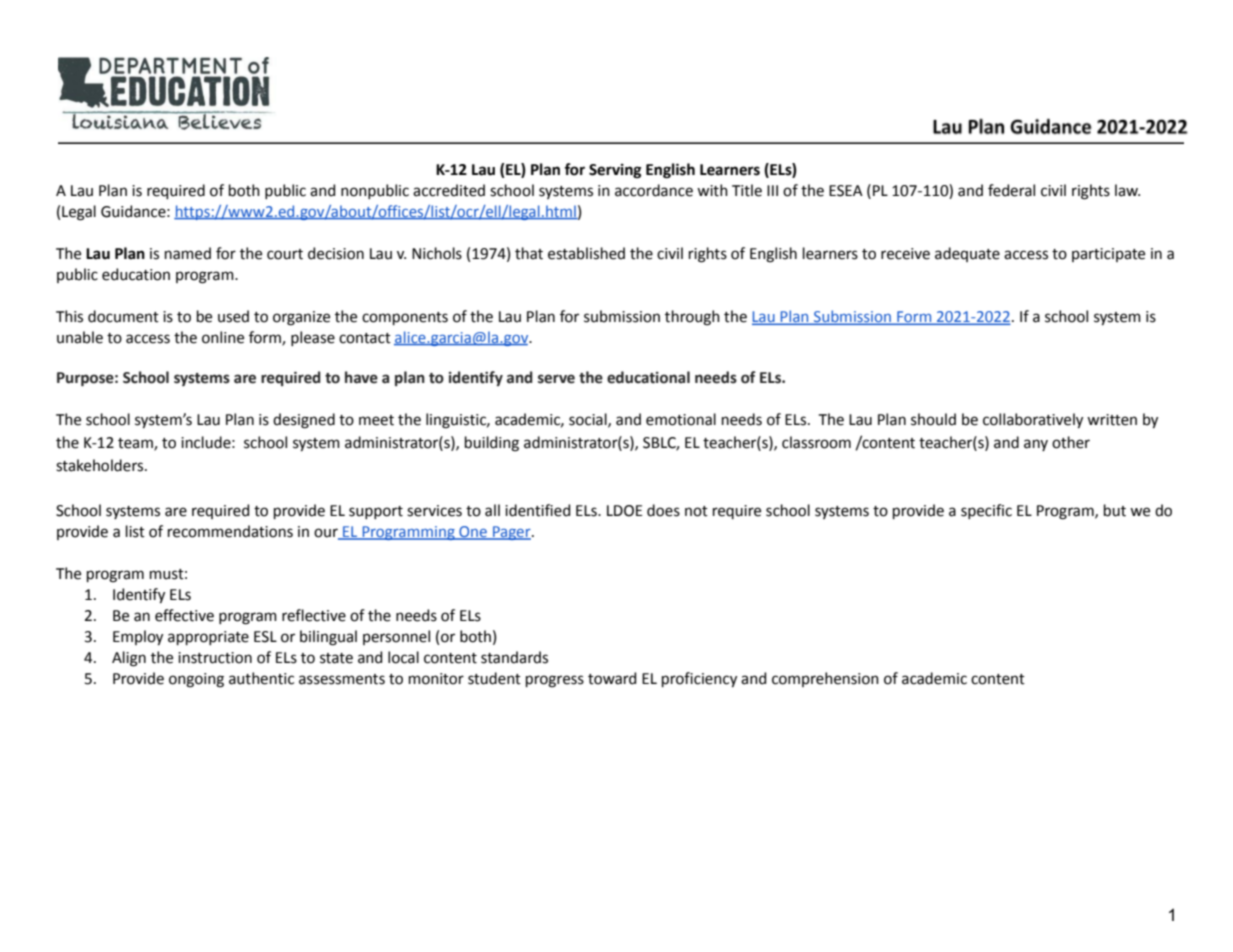 Image resolution: width=1233 pixels, height=952 pixels. Describe the element at coordinates (825, 679) in the image. I see `comprehension` at that location.
